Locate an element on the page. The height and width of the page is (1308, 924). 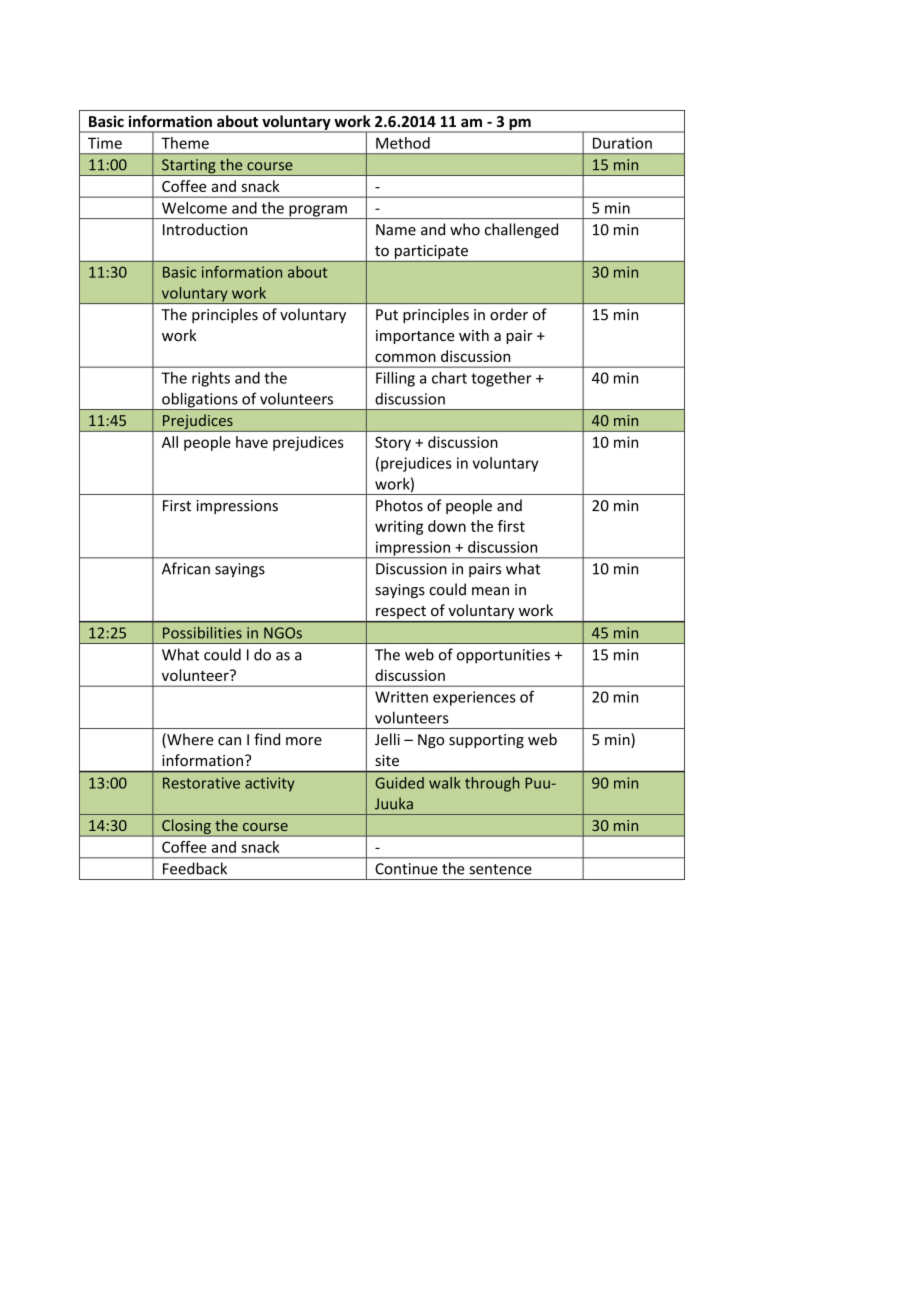
Continue is located at coordinates (406, 869).
